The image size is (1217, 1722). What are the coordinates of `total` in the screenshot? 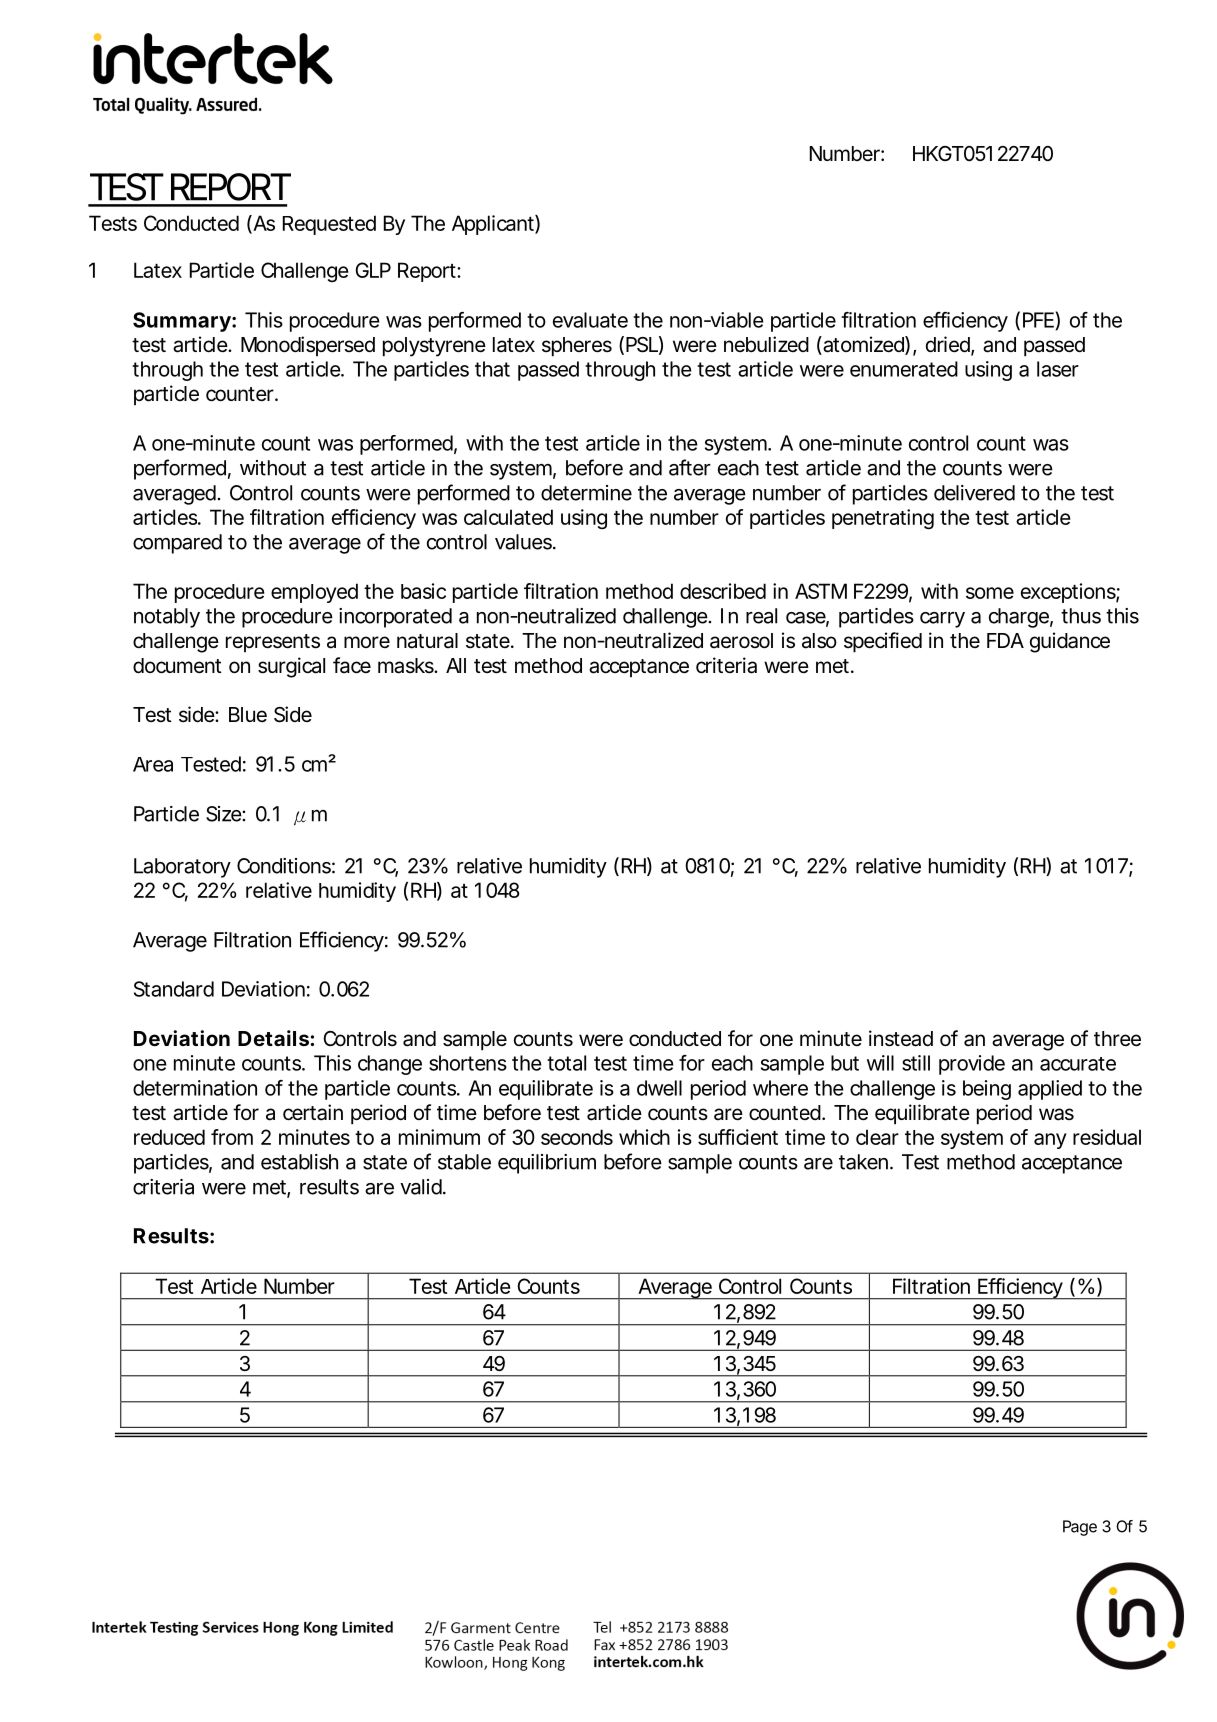 It's located at (566, 1063).
